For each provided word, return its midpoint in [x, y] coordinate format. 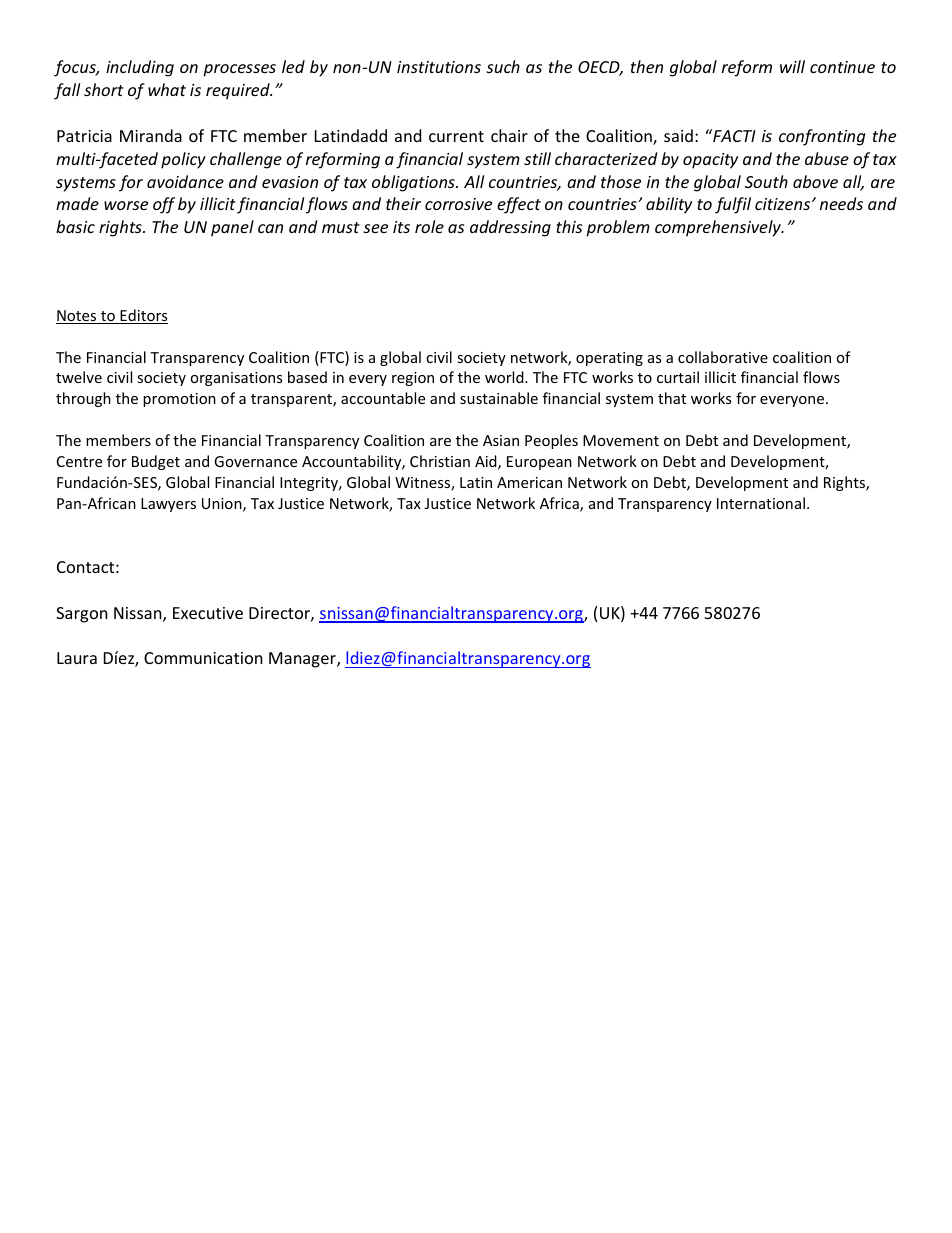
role [429, 226]
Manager [303, 660]
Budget [156, 462]
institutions [439, 67]
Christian [440, 461]
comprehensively [719, 228]
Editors [143, 316]
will [792, 66]
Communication [203, 658]
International [761, 503]
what [167, 89]
